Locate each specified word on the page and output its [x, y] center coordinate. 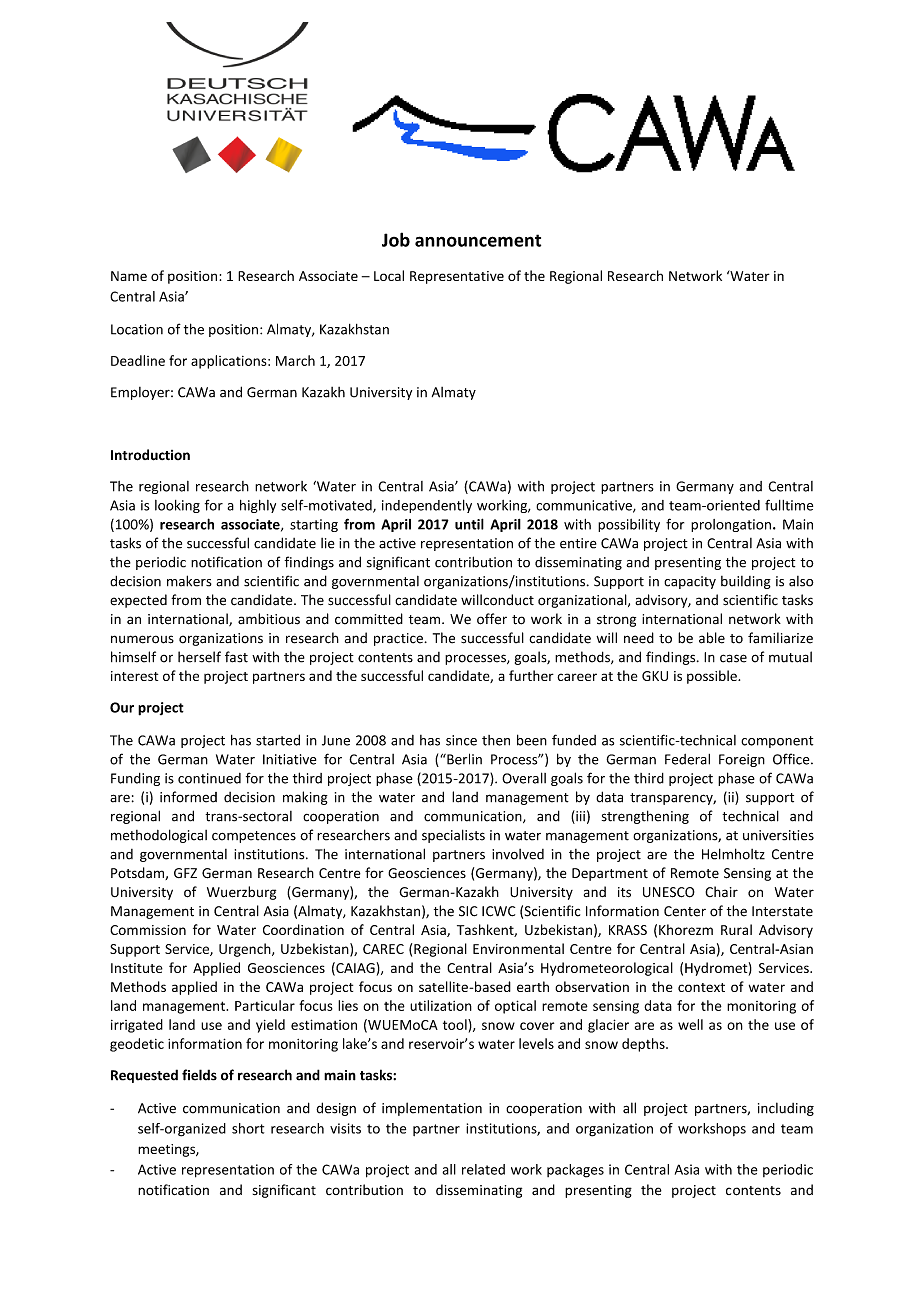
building [746, 582]
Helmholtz [733, 854]
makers [189, 581]
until [469, 524]
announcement [478, 240]
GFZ [185, 873]
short [248, 1128]
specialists [453, 836]
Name [129, 276]
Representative [457, 277]
